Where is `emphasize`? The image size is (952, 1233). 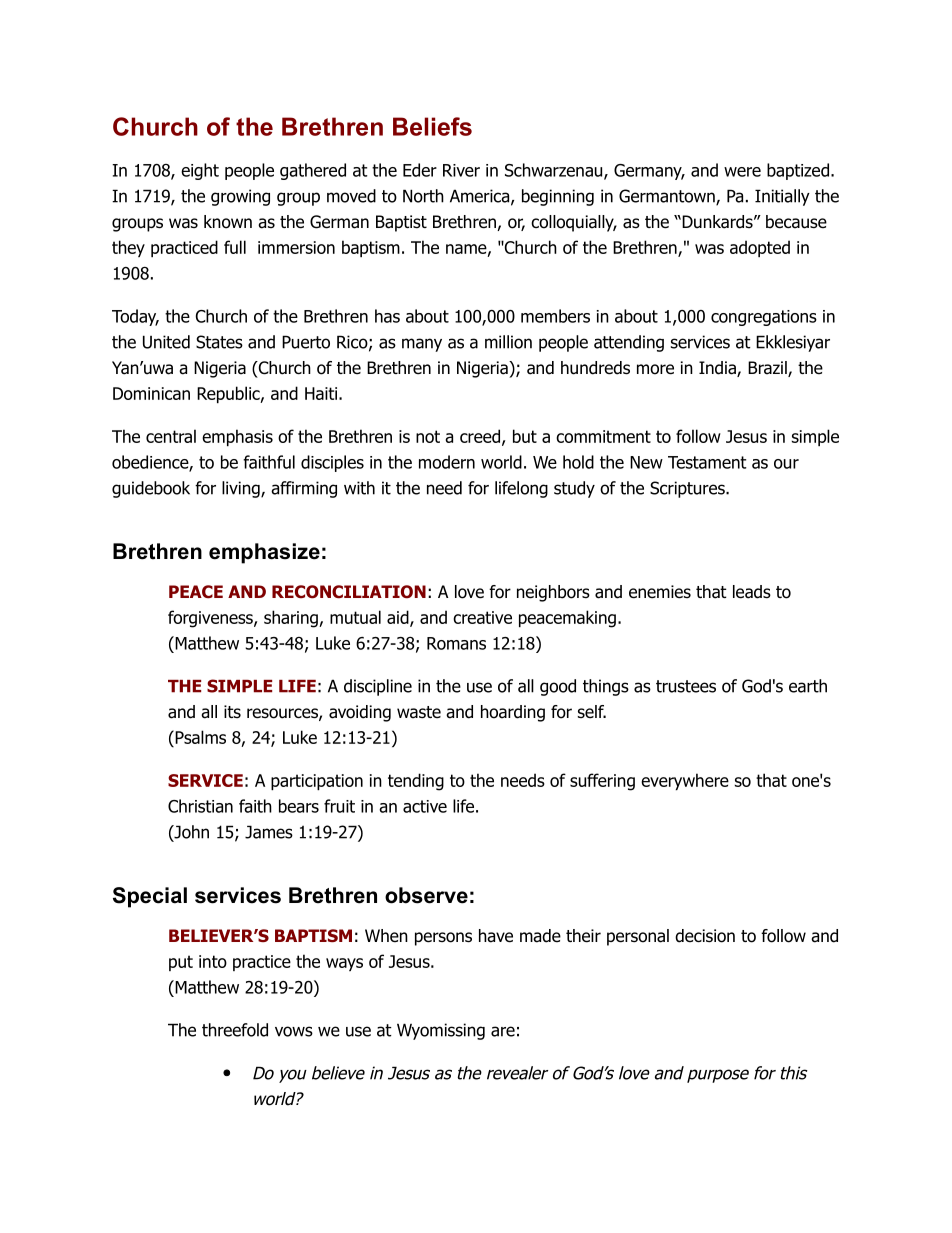 emphasize is located at coordinates (264, 553).
